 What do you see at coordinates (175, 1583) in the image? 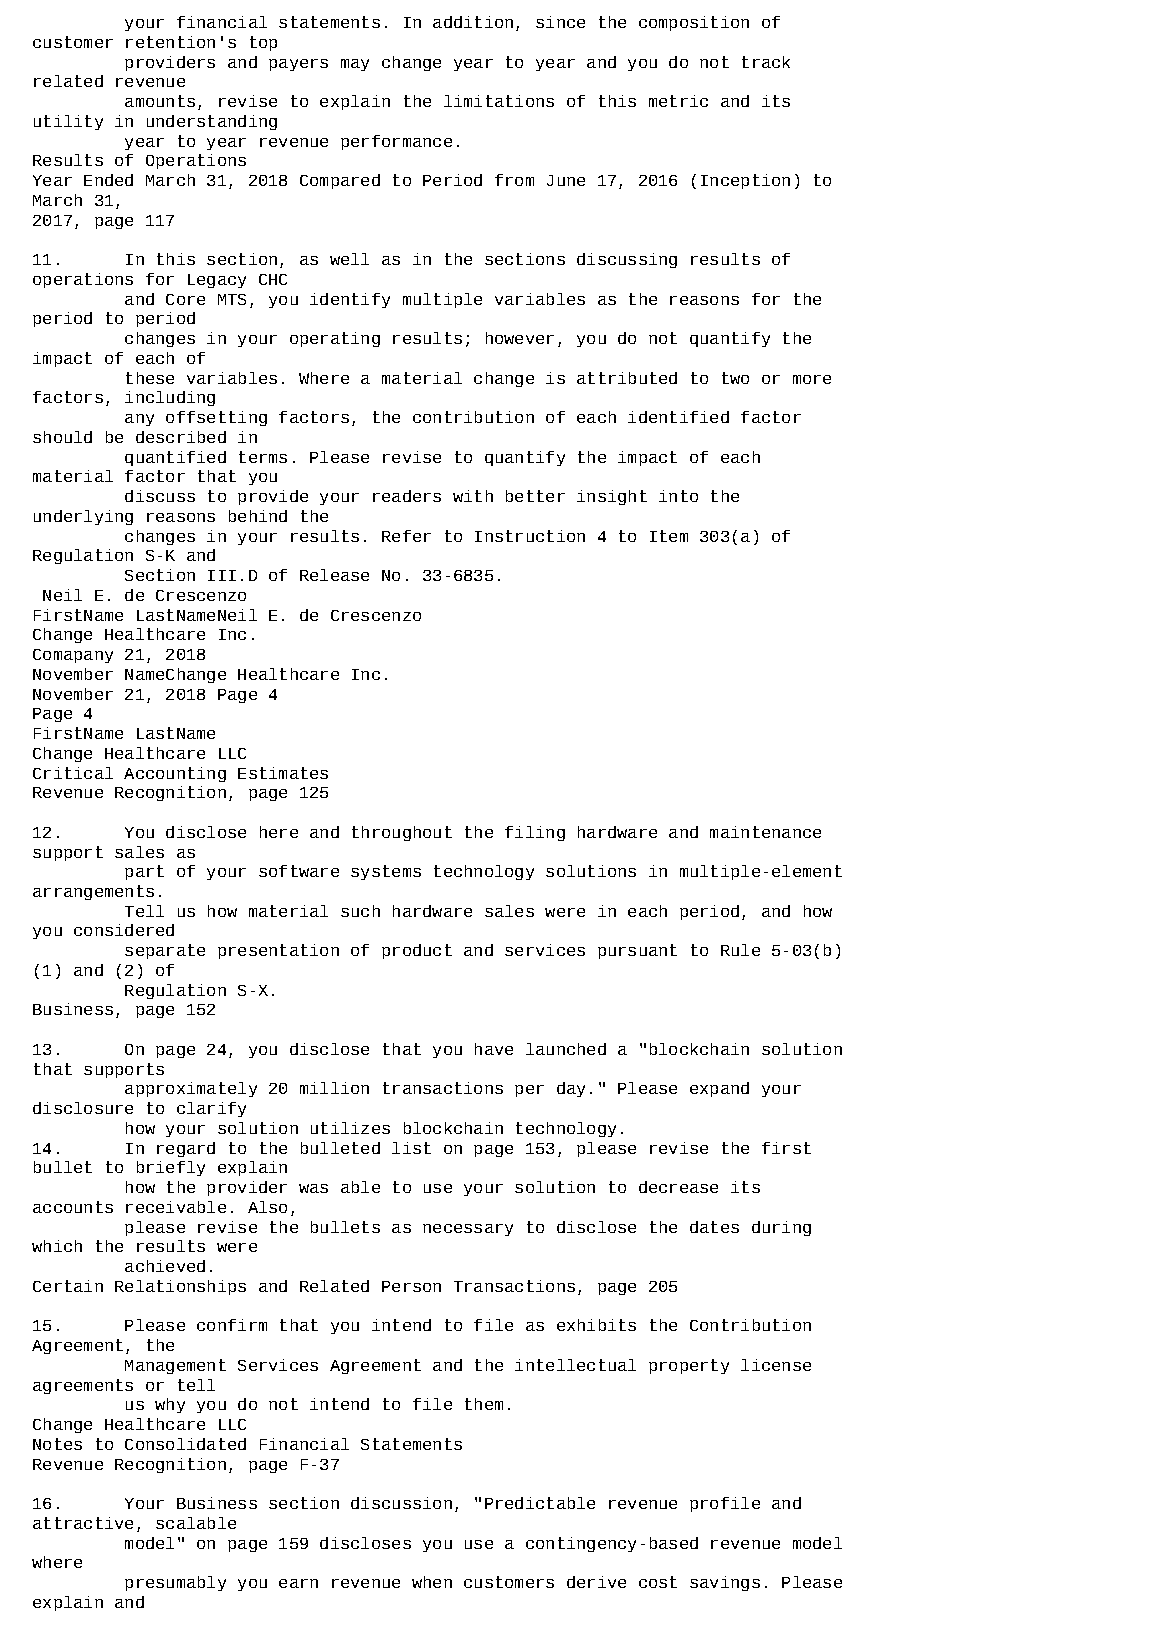
I see `presumably` at bounding box center [175, 1583].
